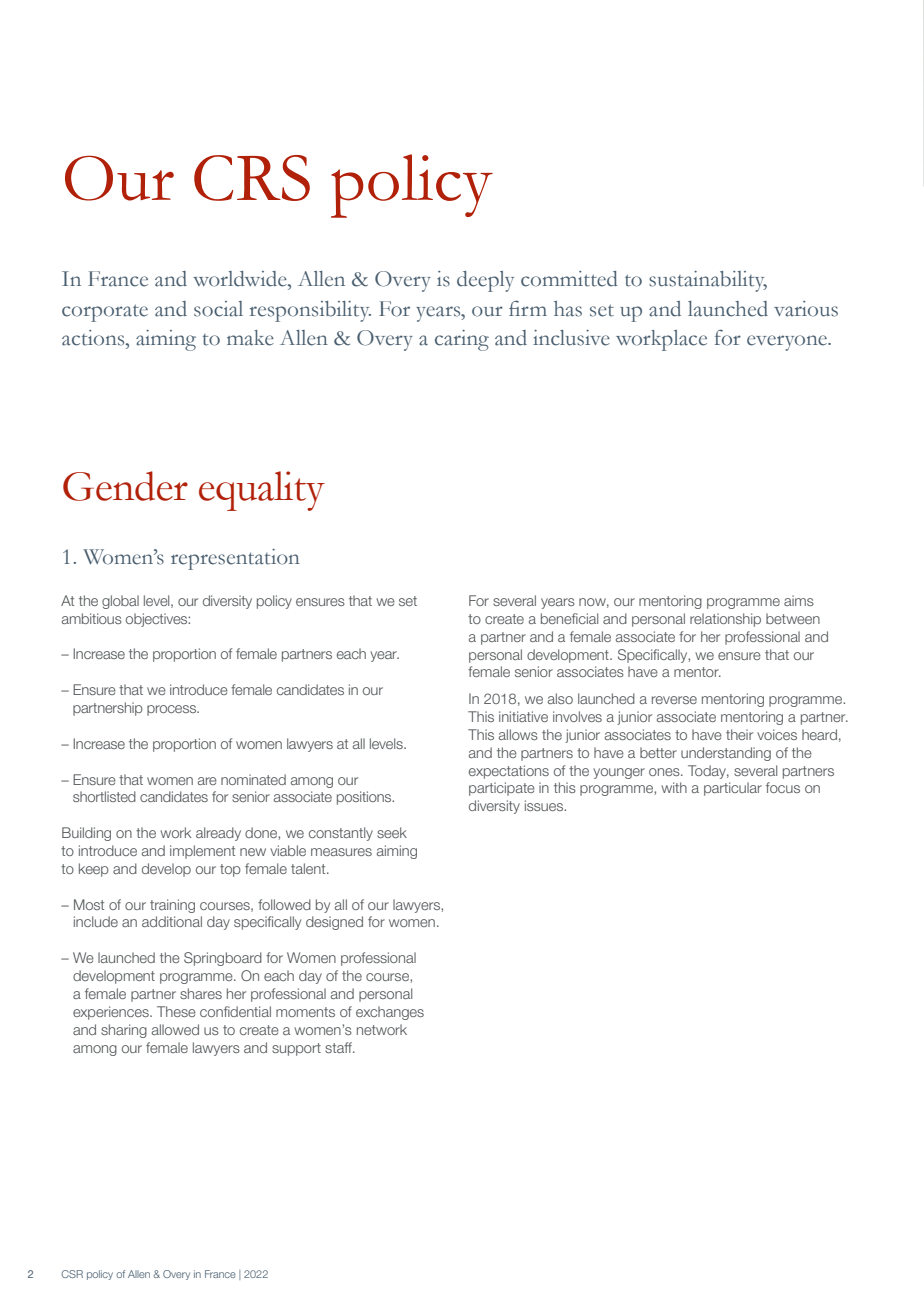 The width and height of the screenshot is (924, 1308). What do you see at coordinates (462, 340) in the screenshot?
I see `caring` at bounding box center [462, 340].
